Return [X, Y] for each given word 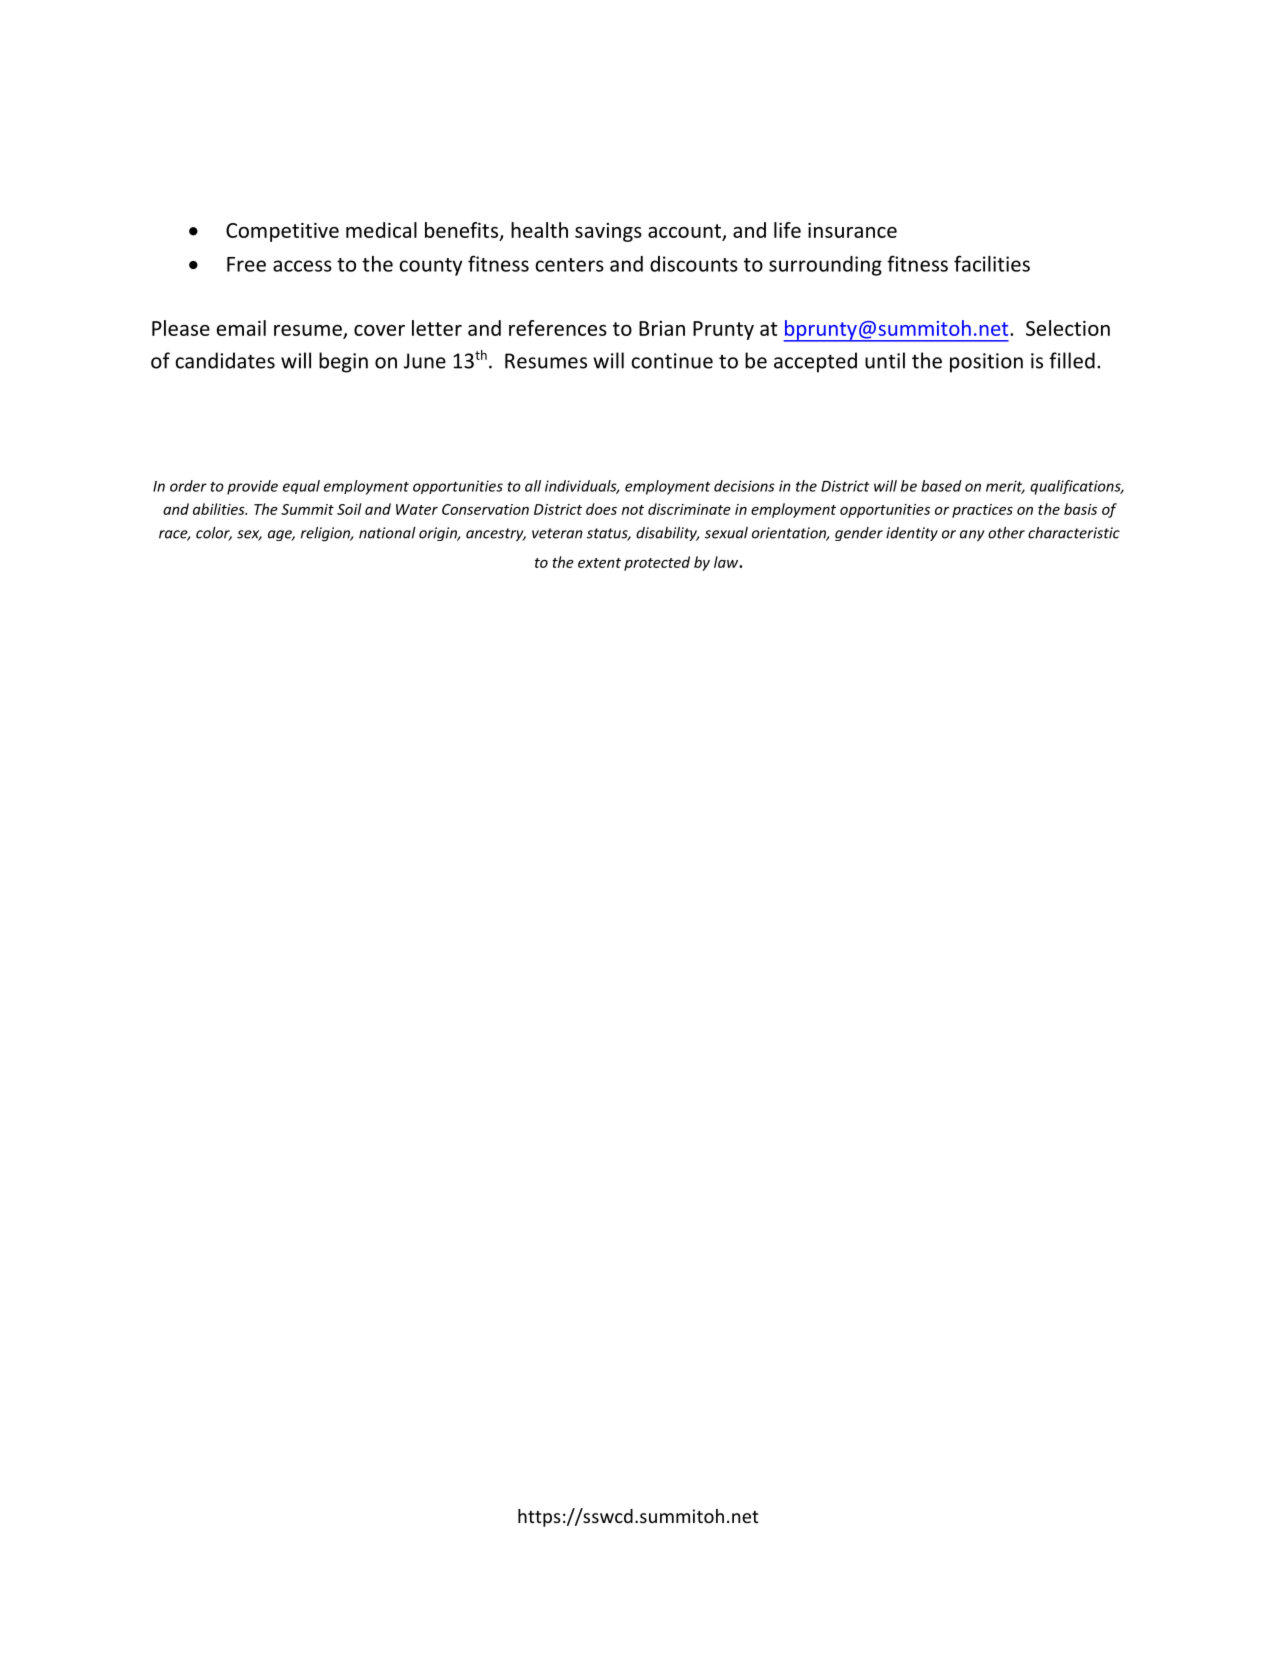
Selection [1068, 328]
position [986, 363]
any [972, 536]
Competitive [282, 232]
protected [657, 563]
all [533, 486]
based [941, 486]
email [241, 328]
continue [672, 361]
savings [608, 232]
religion [327, 534]
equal [301, 487]
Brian [662, 328]
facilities [992, 263]
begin [343, 362]
